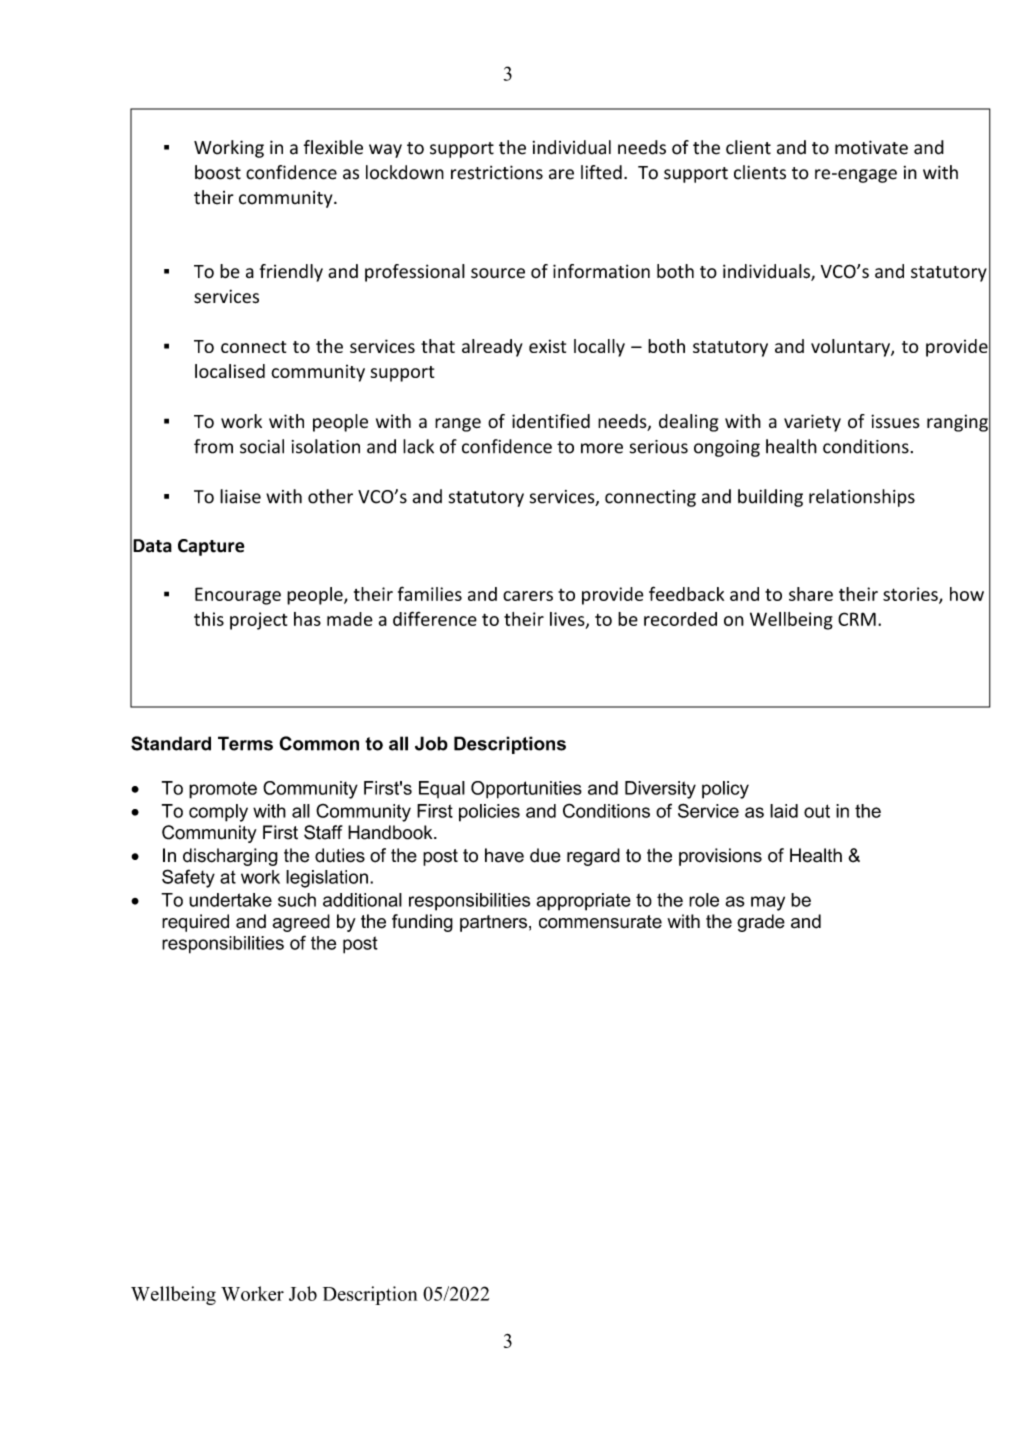 The image size is (1016, 1437). What do you see at coordinates (547, 346) in the screenshot?
I see `exist` at bounding box center [547, 346].
